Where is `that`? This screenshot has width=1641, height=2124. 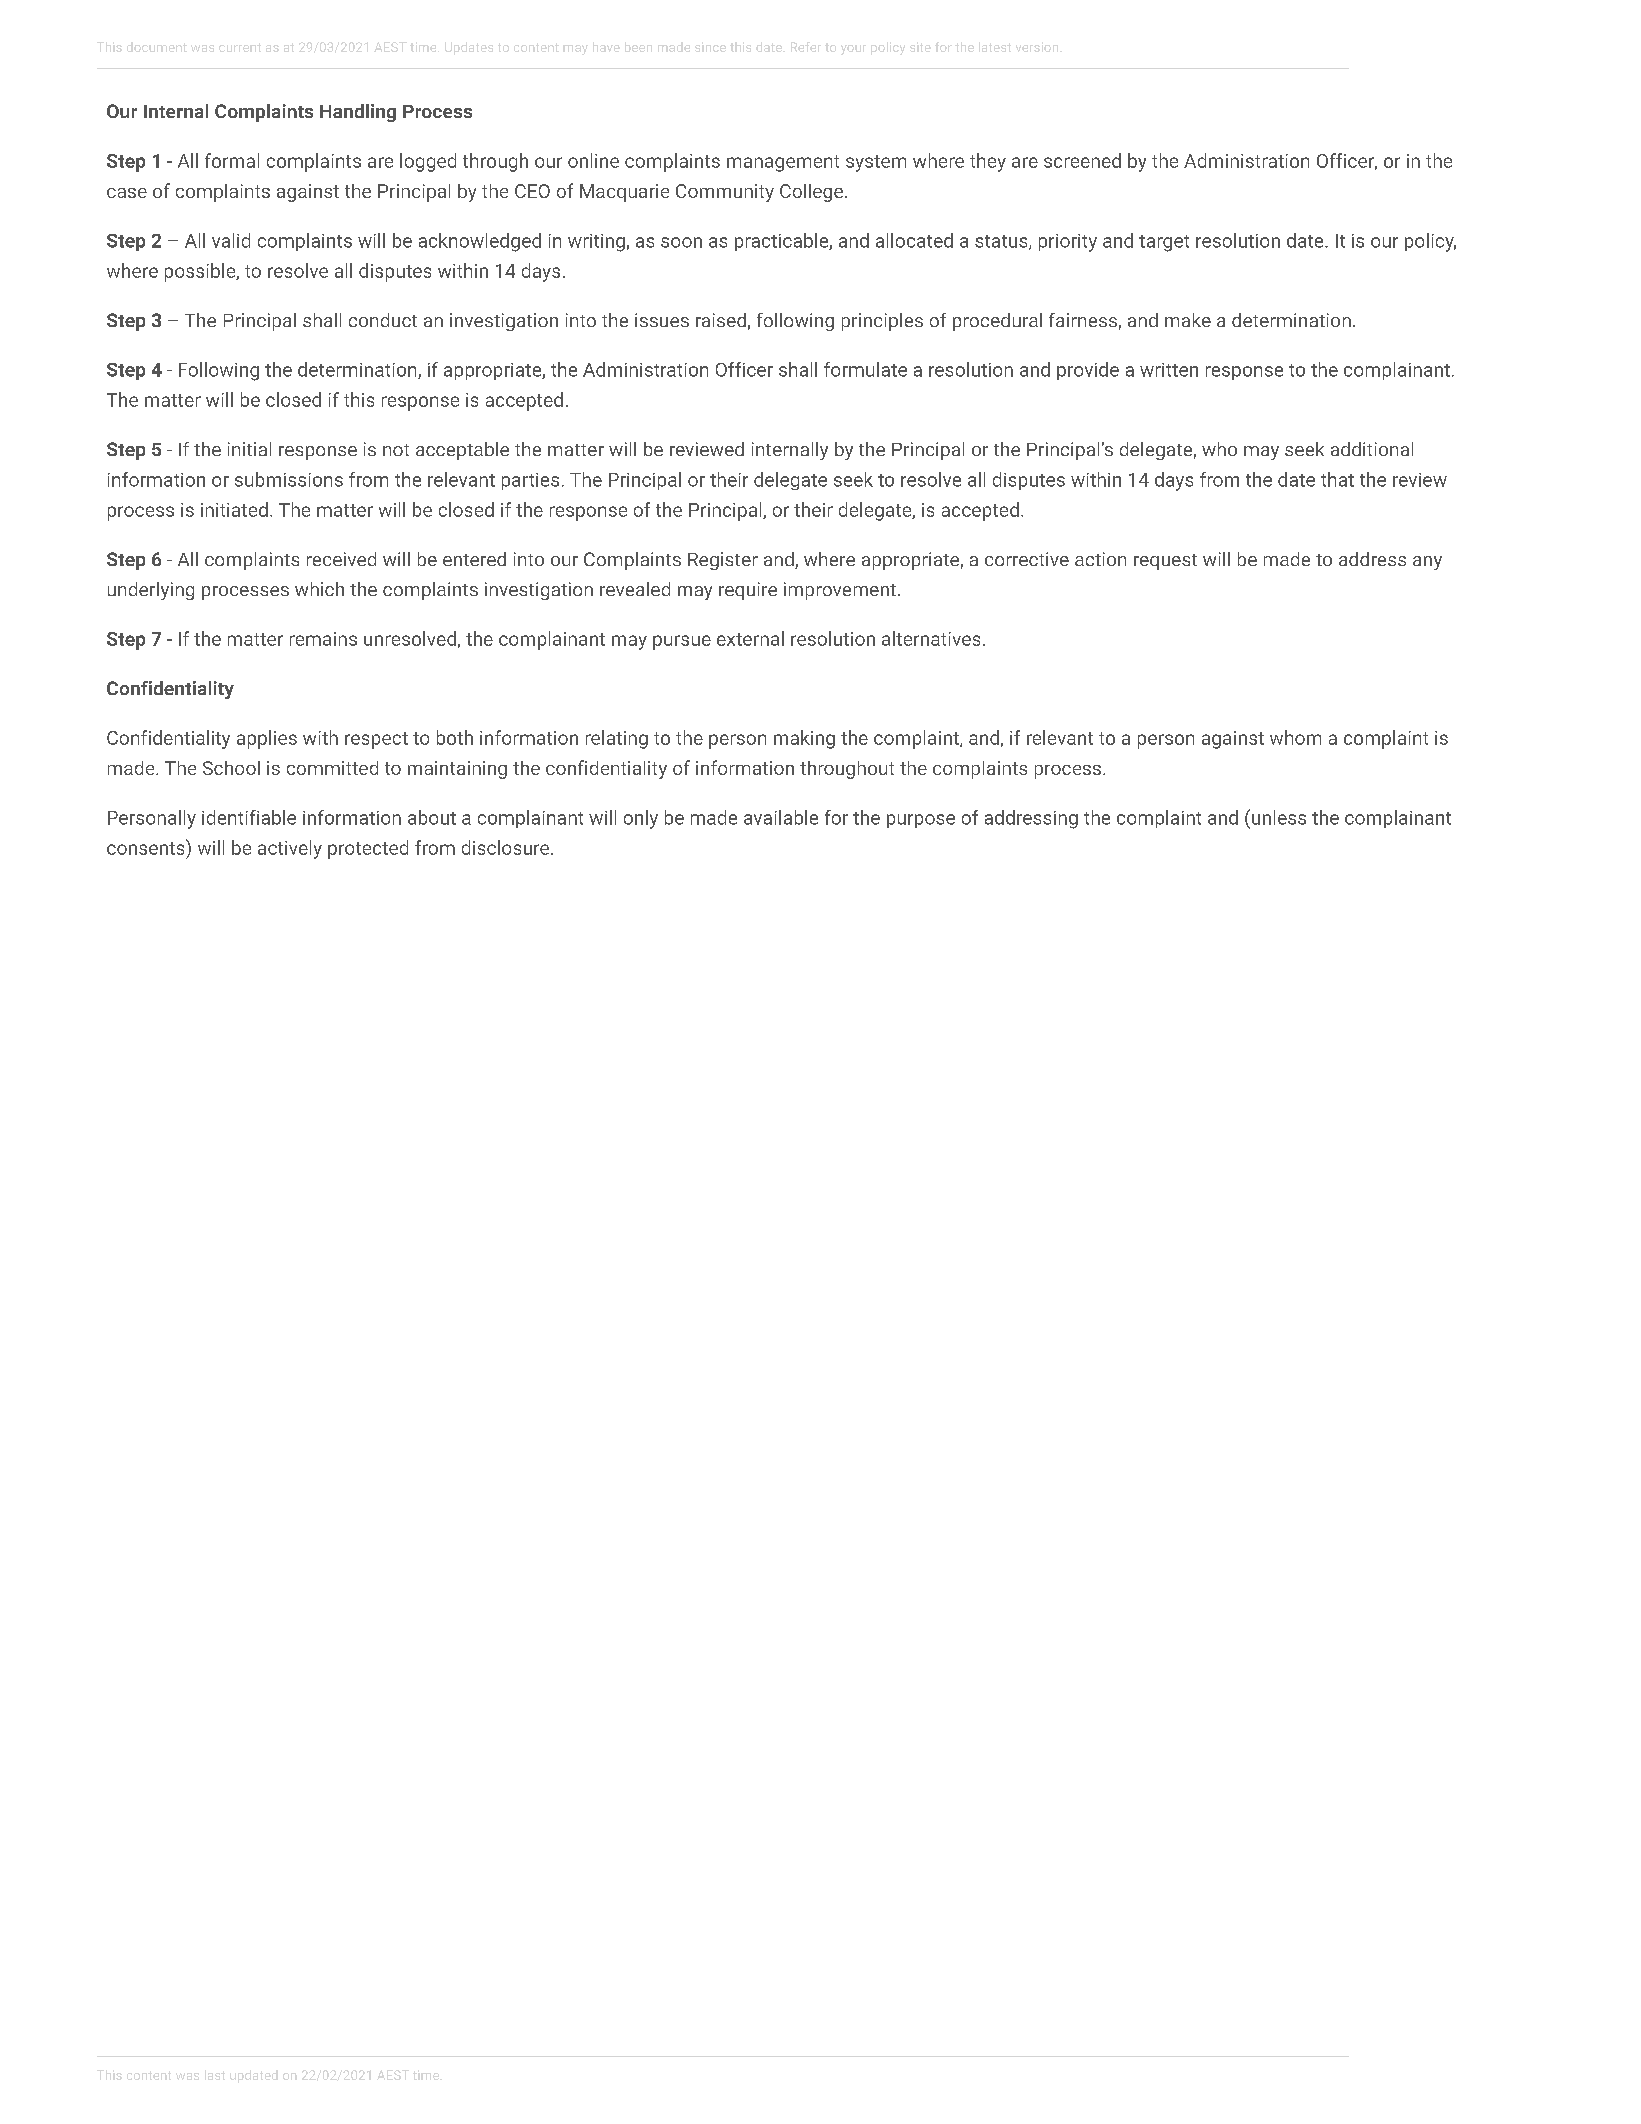
that is located at coordinates (1337, 479).
